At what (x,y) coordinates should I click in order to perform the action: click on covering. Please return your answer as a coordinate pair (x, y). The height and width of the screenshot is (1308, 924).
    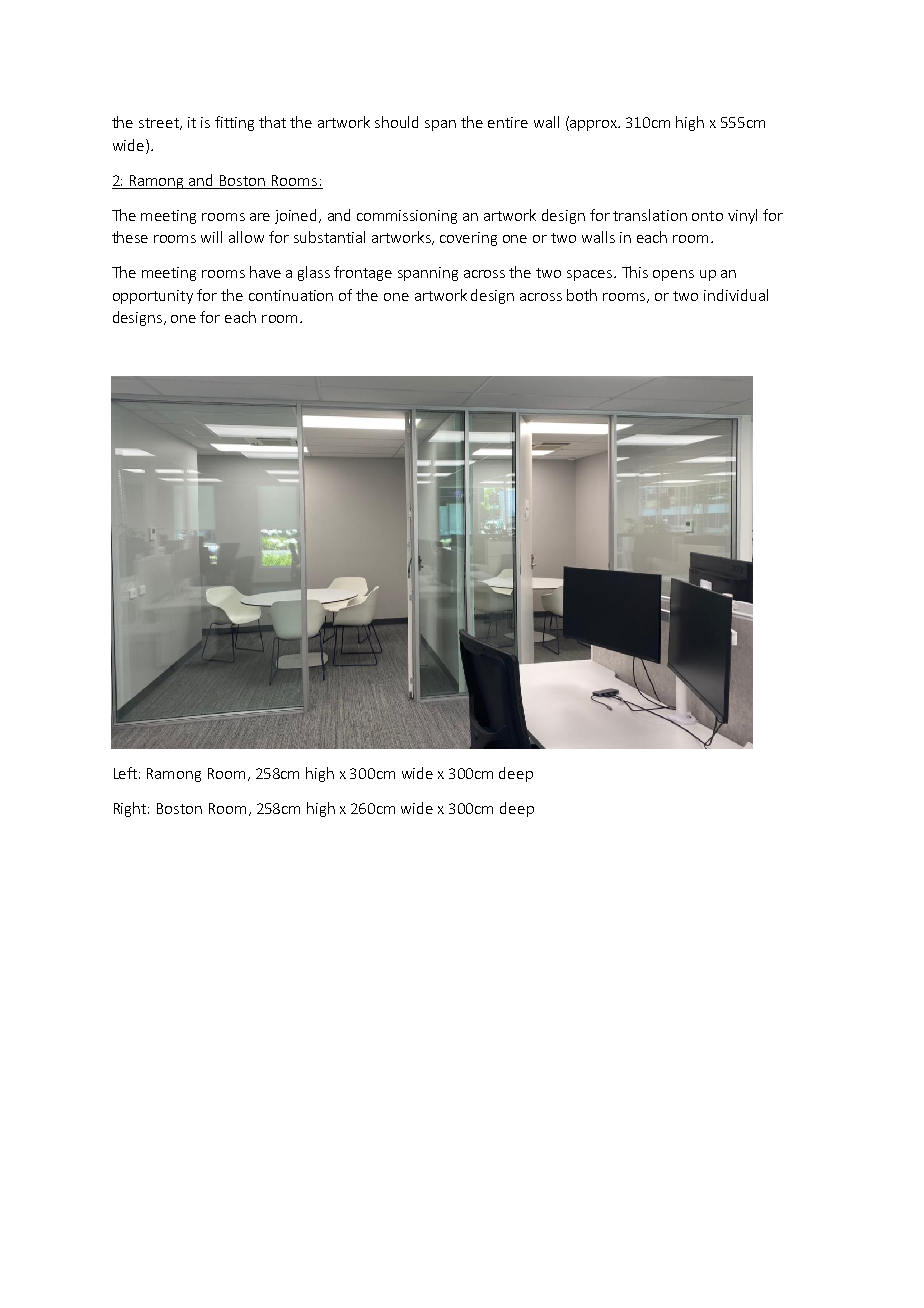
    Looking at the image, I should click on (468, 239).
